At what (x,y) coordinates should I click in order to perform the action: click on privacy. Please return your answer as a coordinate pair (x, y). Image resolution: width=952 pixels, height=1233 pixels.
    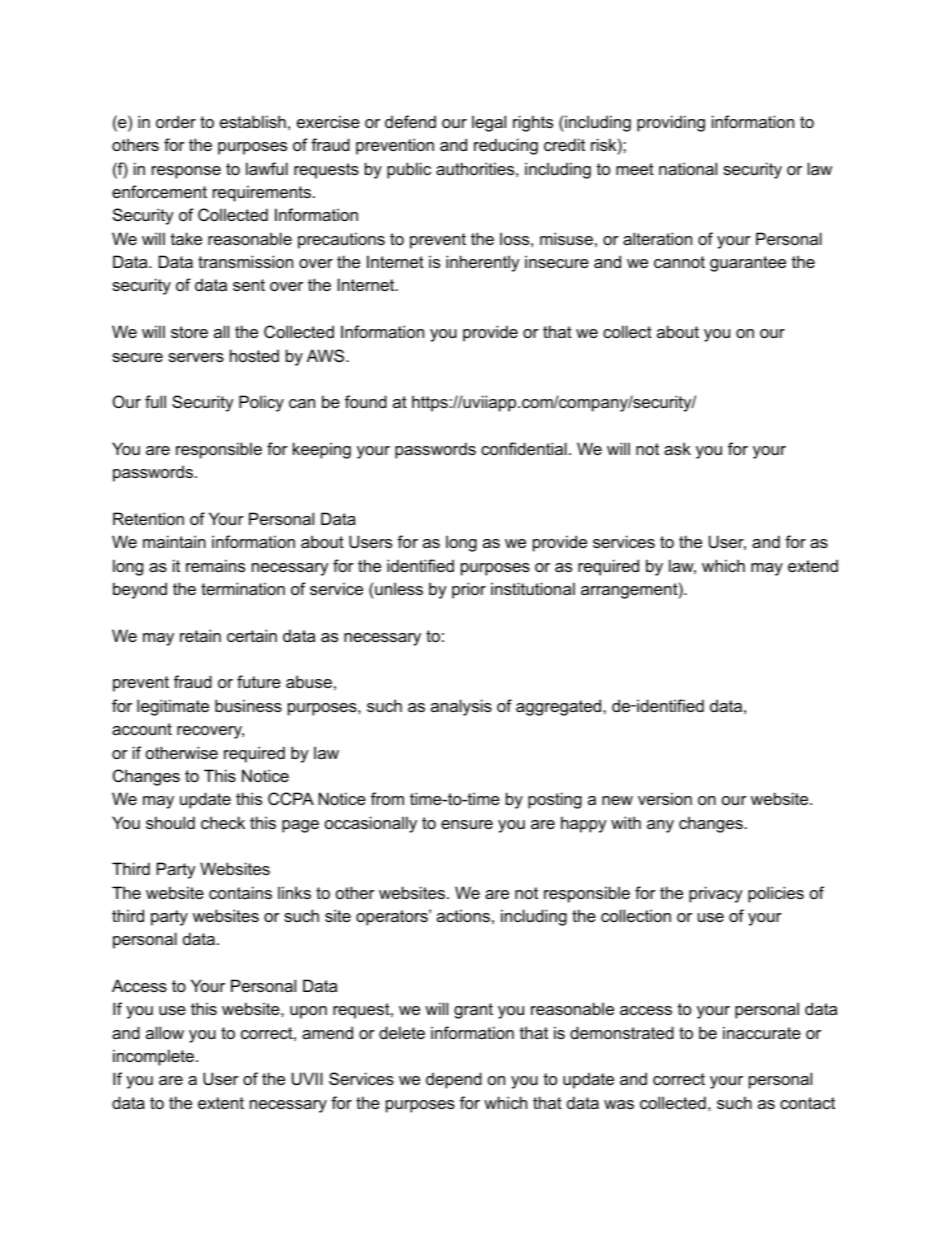
    Looking at the image, I should click on (716, 894).
